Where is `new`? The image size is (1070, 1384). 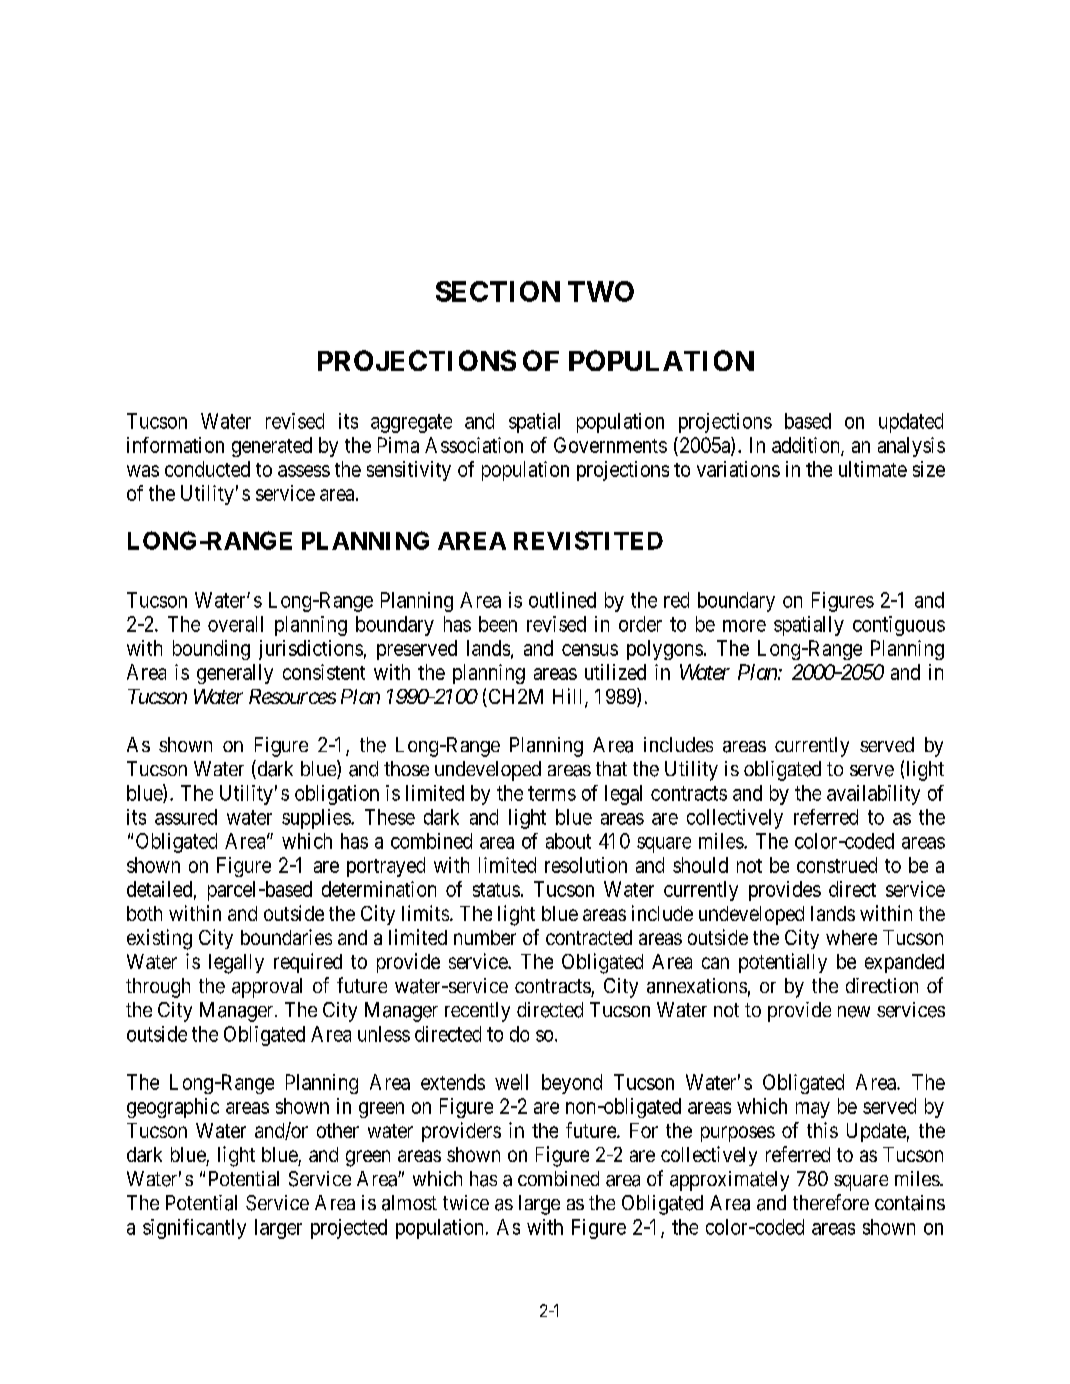
new is located at coordinates (854, 1012).
